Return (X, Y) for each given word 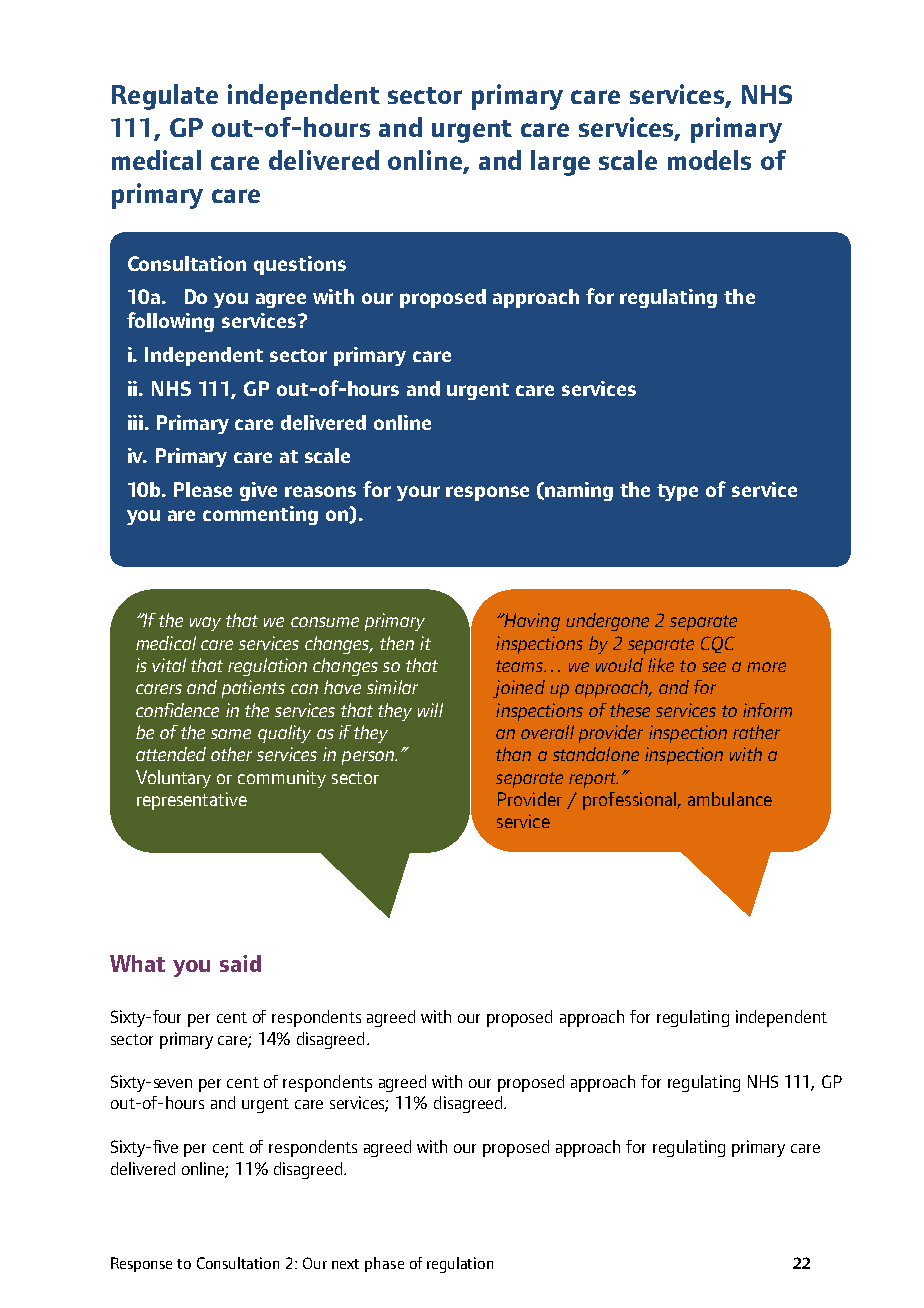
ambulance (730, 799)
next (345, 1264)
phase (384, 1264)
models (709, 160)
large (560, 163)
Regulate (165, 97)
